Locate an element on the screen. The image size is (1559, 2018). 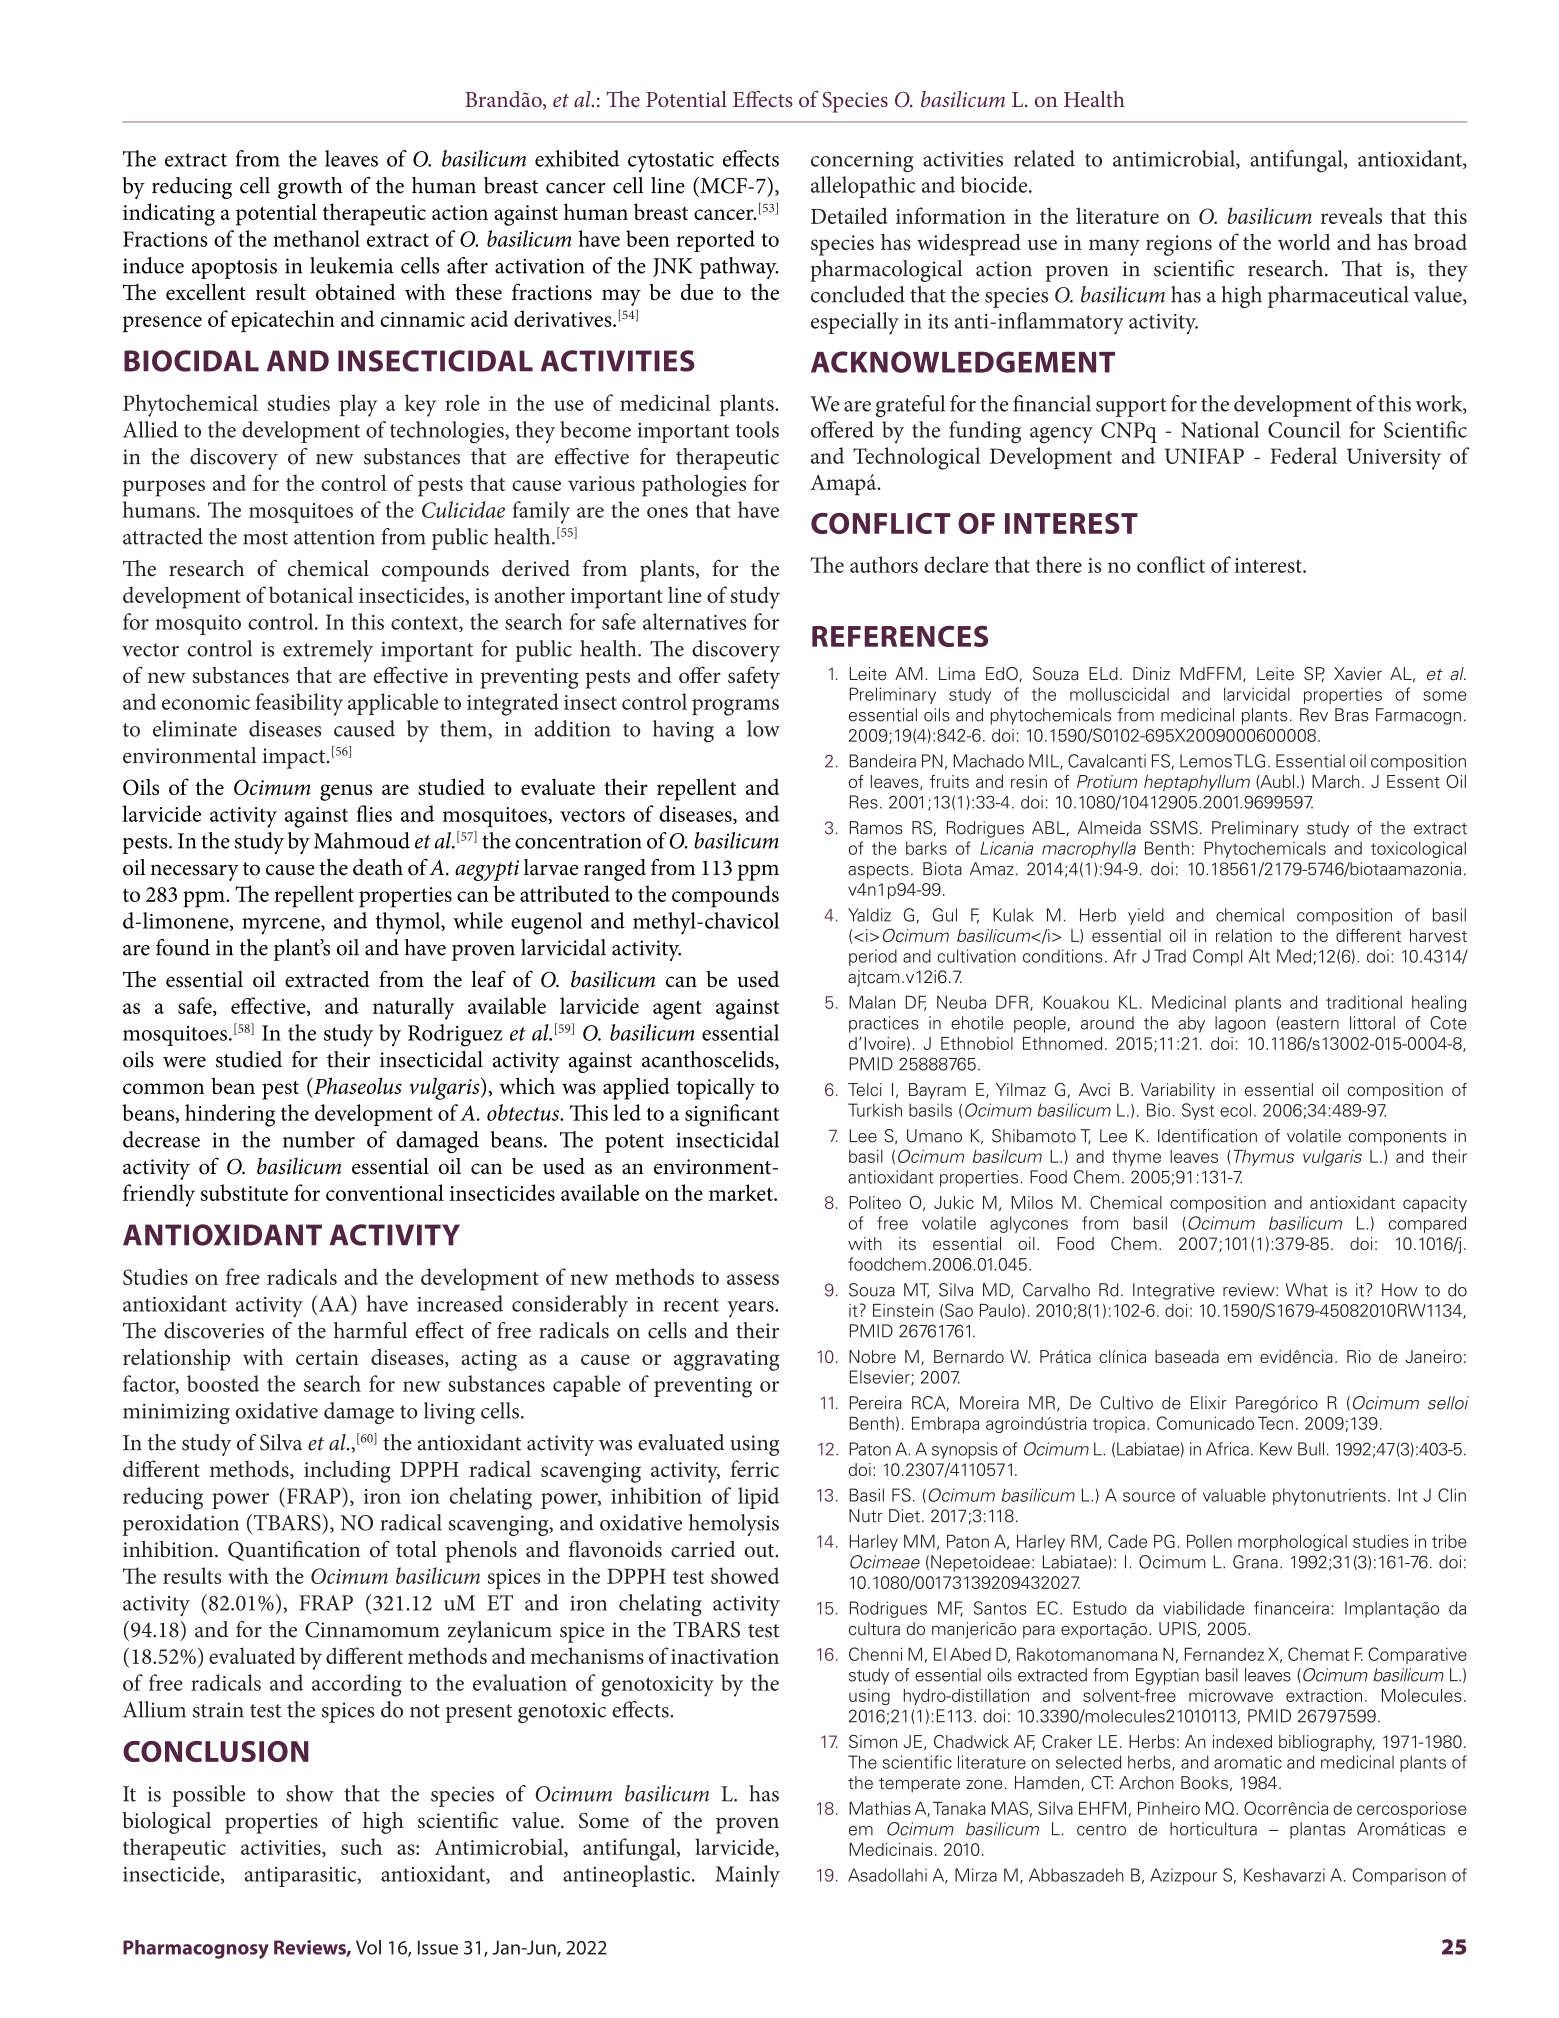
growth is located at coordinates (310, 188).
